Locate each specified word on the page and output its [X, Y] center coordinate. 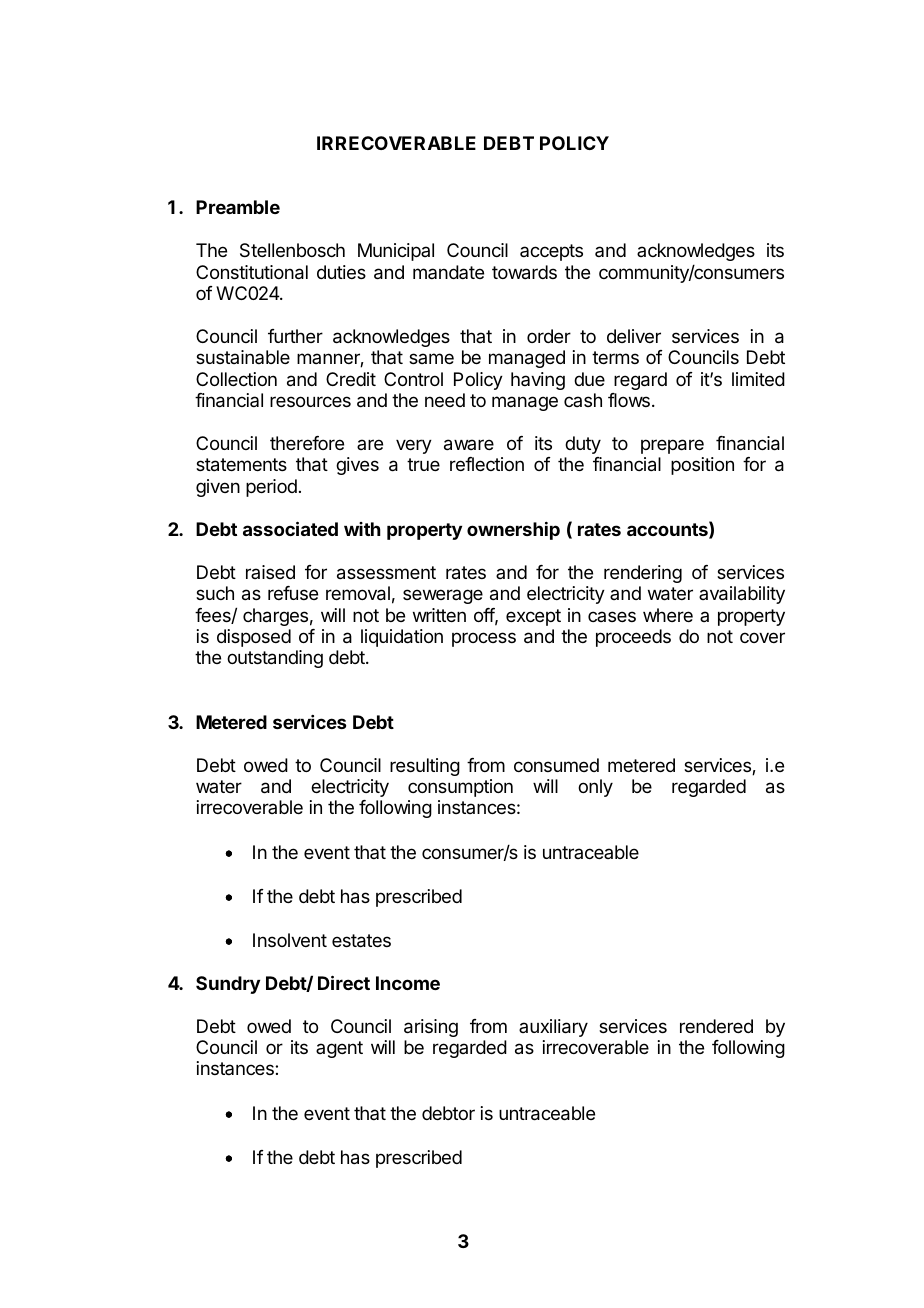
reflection [487, 464]
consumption [460, 788]
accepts [551, 252]
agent [339, 1049]
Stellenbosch [292, 250]
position [702, 466]
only [595, 788]
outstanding [275, 659]
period [271, 488]
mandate [448, 272]
